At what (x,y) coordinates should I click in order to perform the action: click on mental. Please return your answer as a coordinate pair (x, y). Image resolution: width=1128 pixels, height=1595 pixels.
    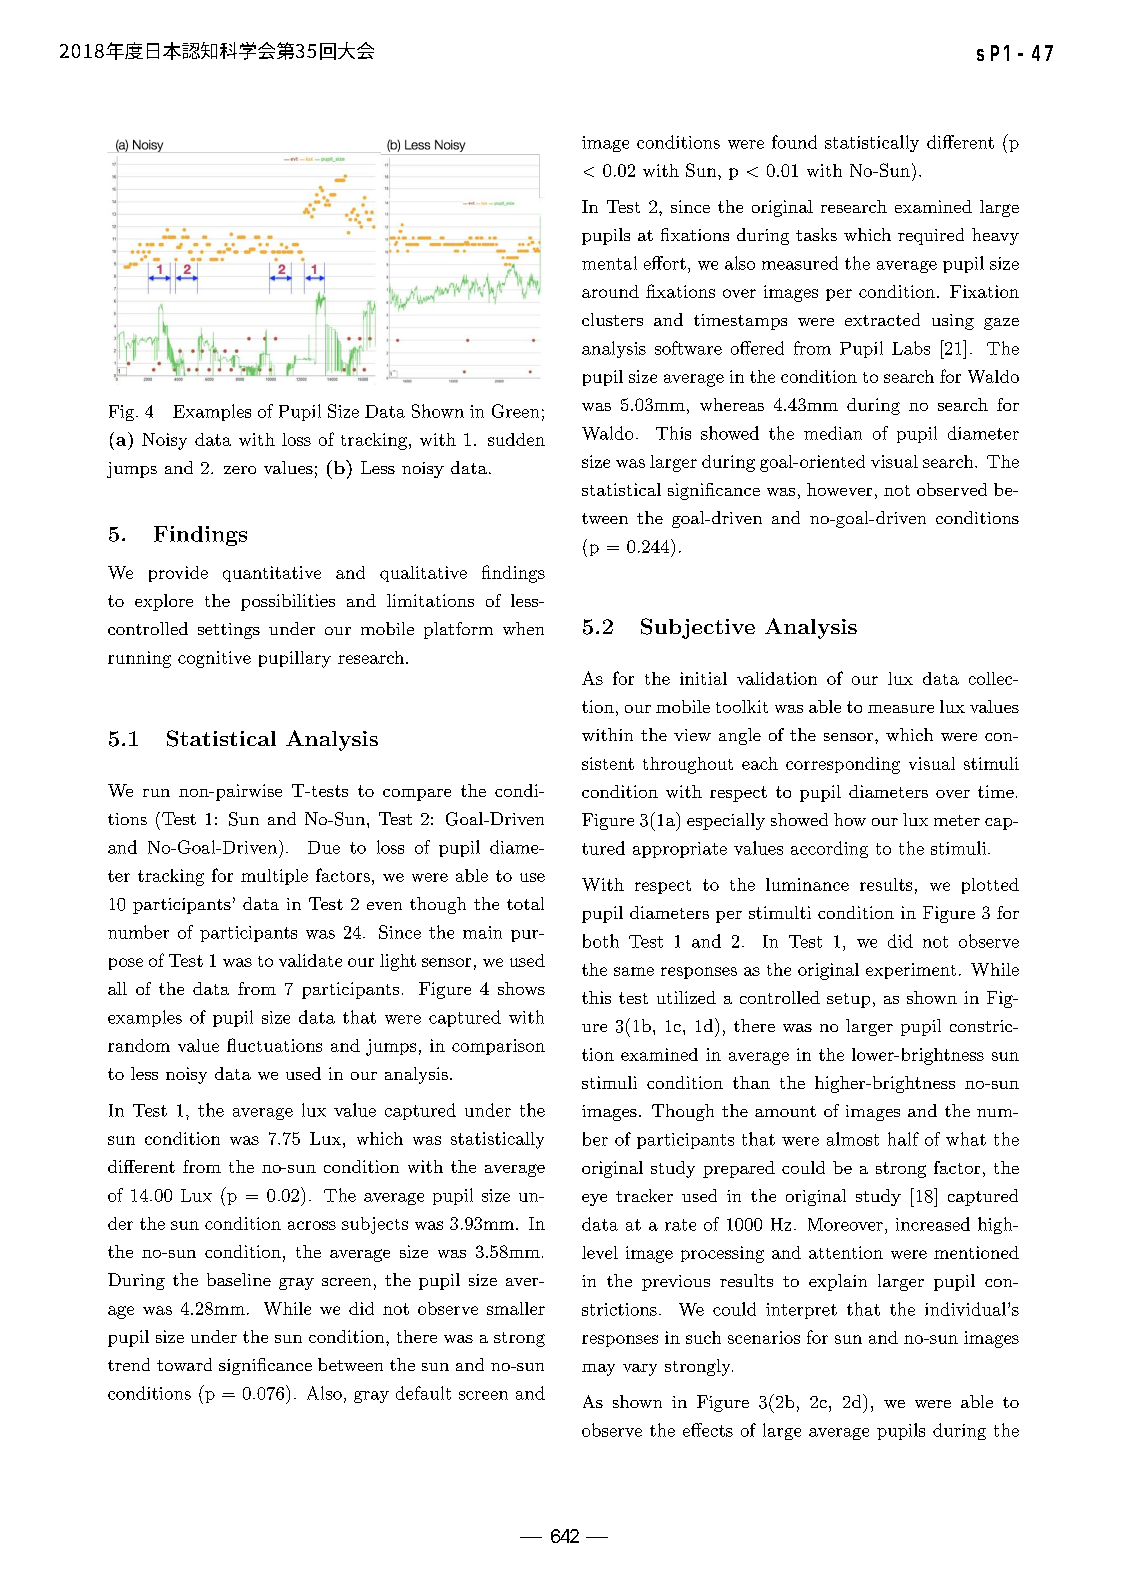
    Looking at the image, I should click on (609, 263).
